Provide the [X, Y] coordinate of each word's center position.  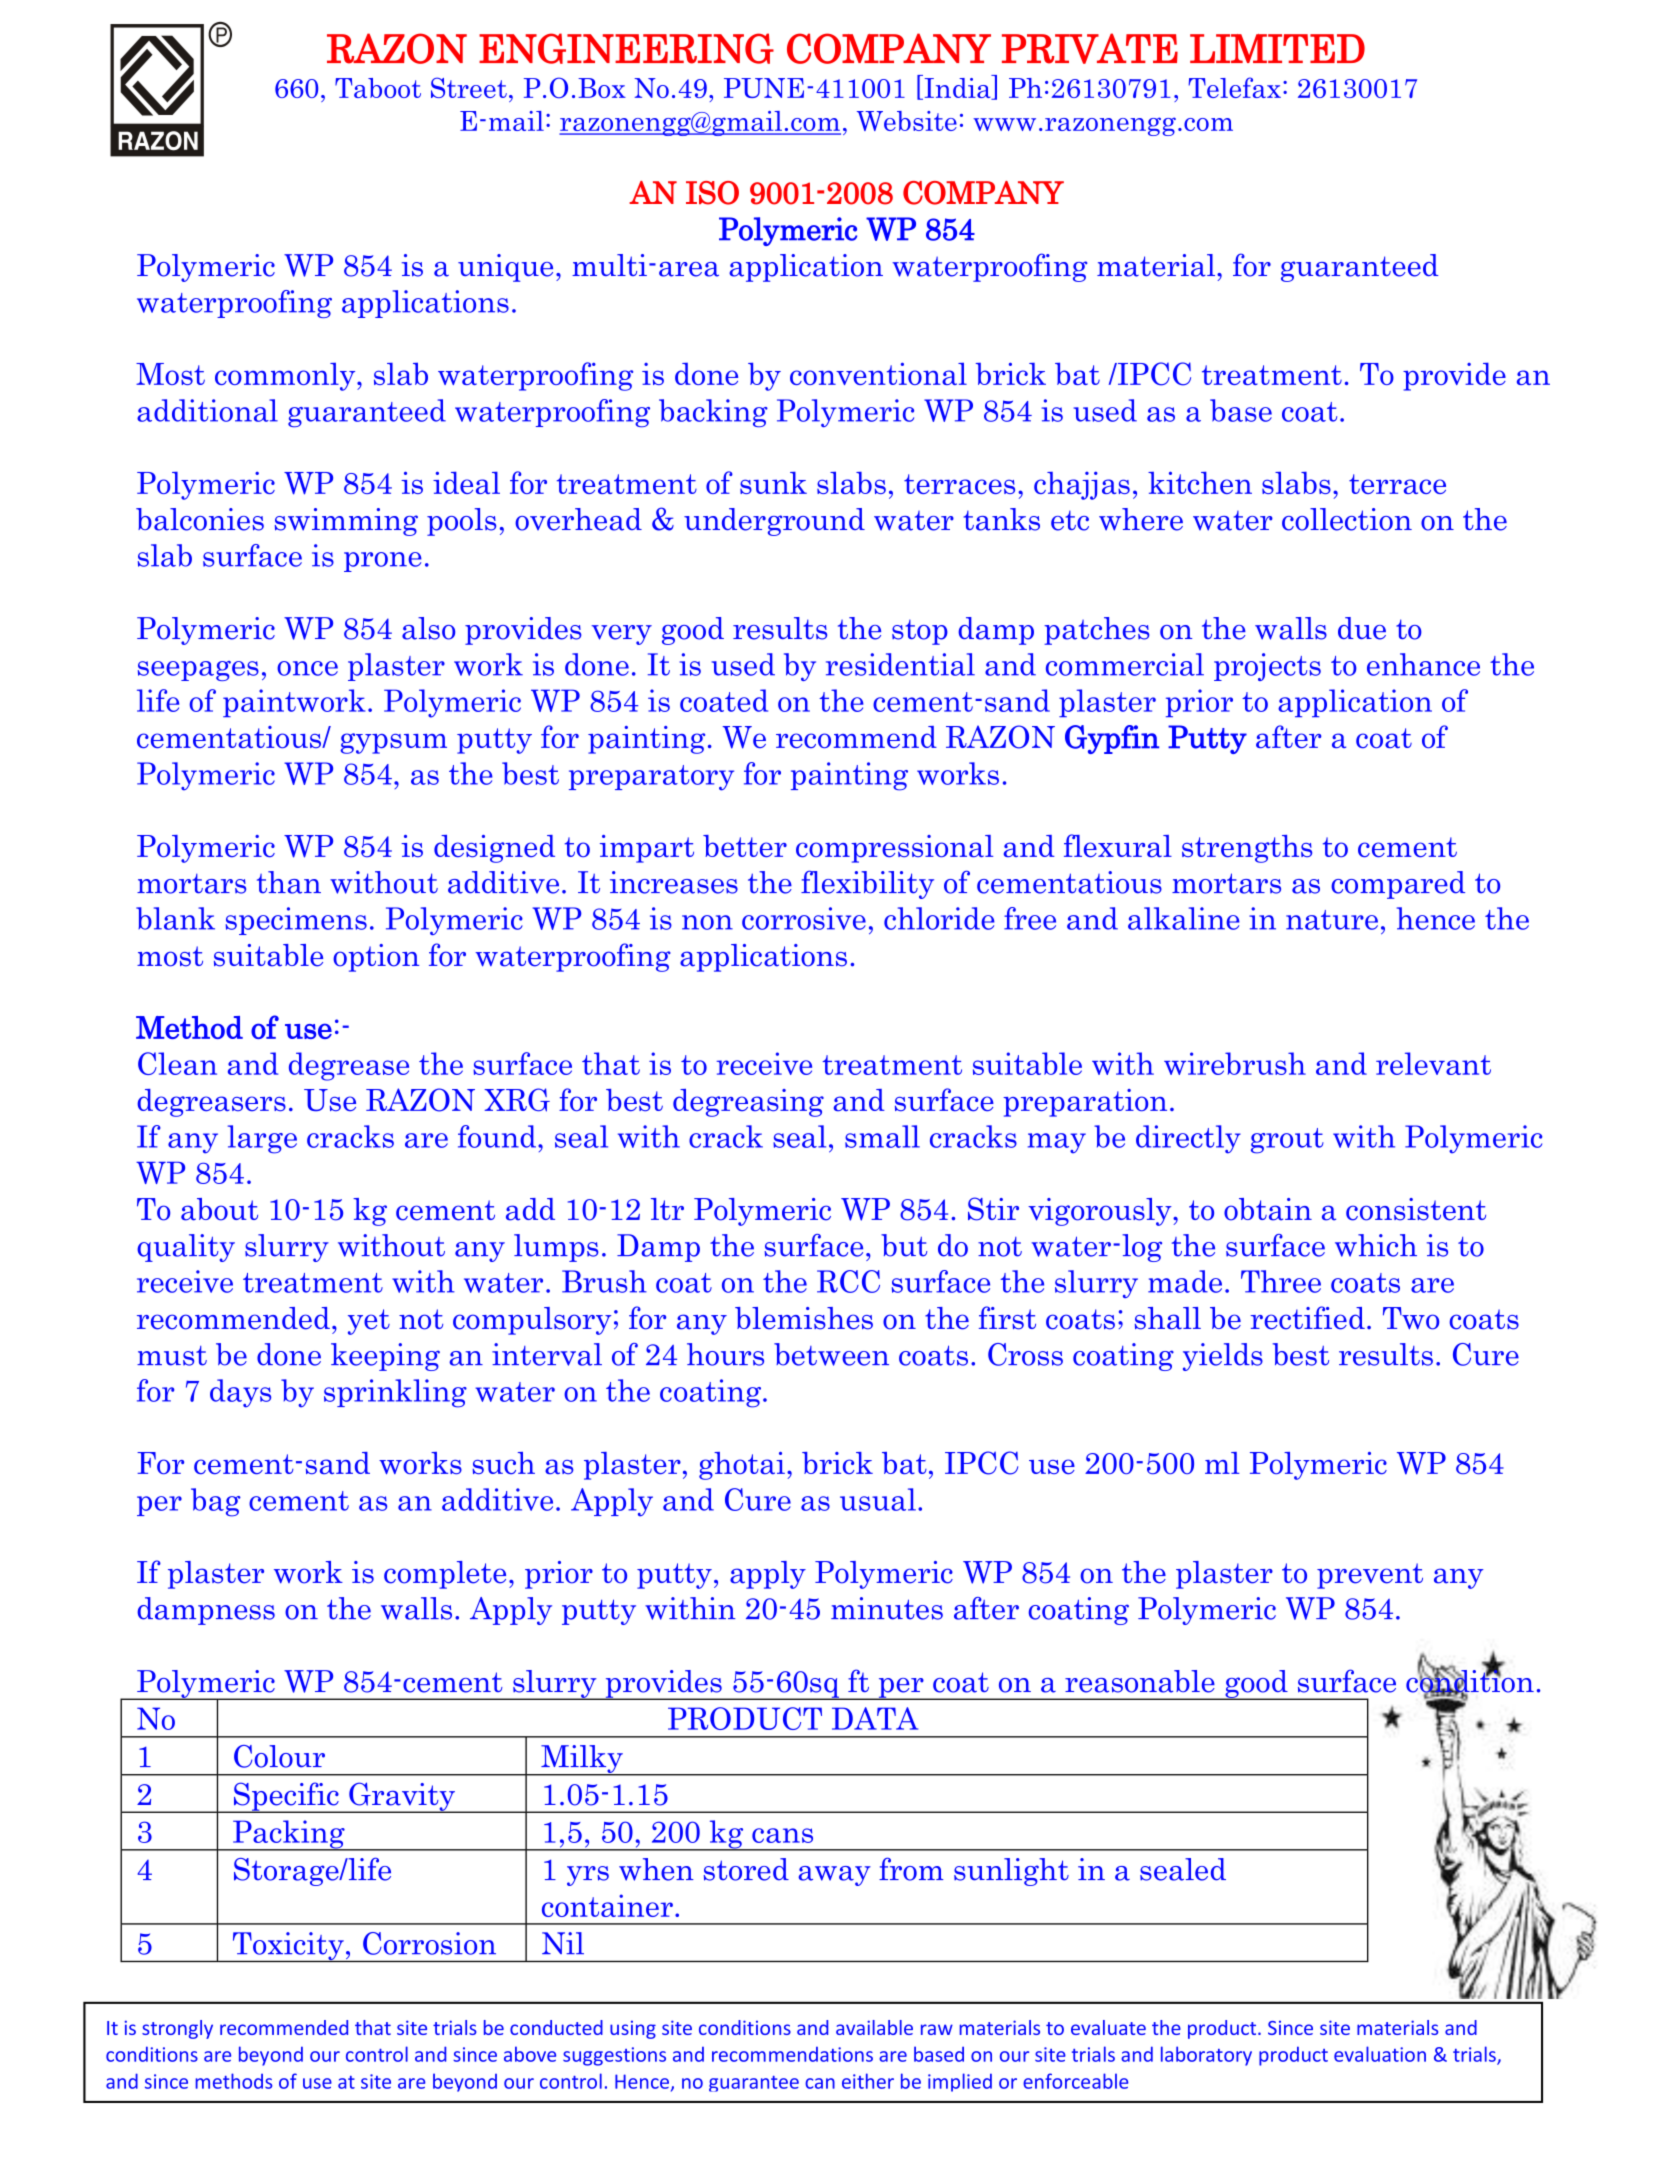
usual [878, 1499]
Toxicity [288, 1947]
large [262, 1139]
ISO [712, 193]
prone [383, 562]
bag [216, 1502]
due [1362, 628]
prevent [1370, 1576]
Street [469, 87]
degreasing [748, 1103]
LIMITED [1277, 48]
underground [774, 522]
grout [1287, 1141]
